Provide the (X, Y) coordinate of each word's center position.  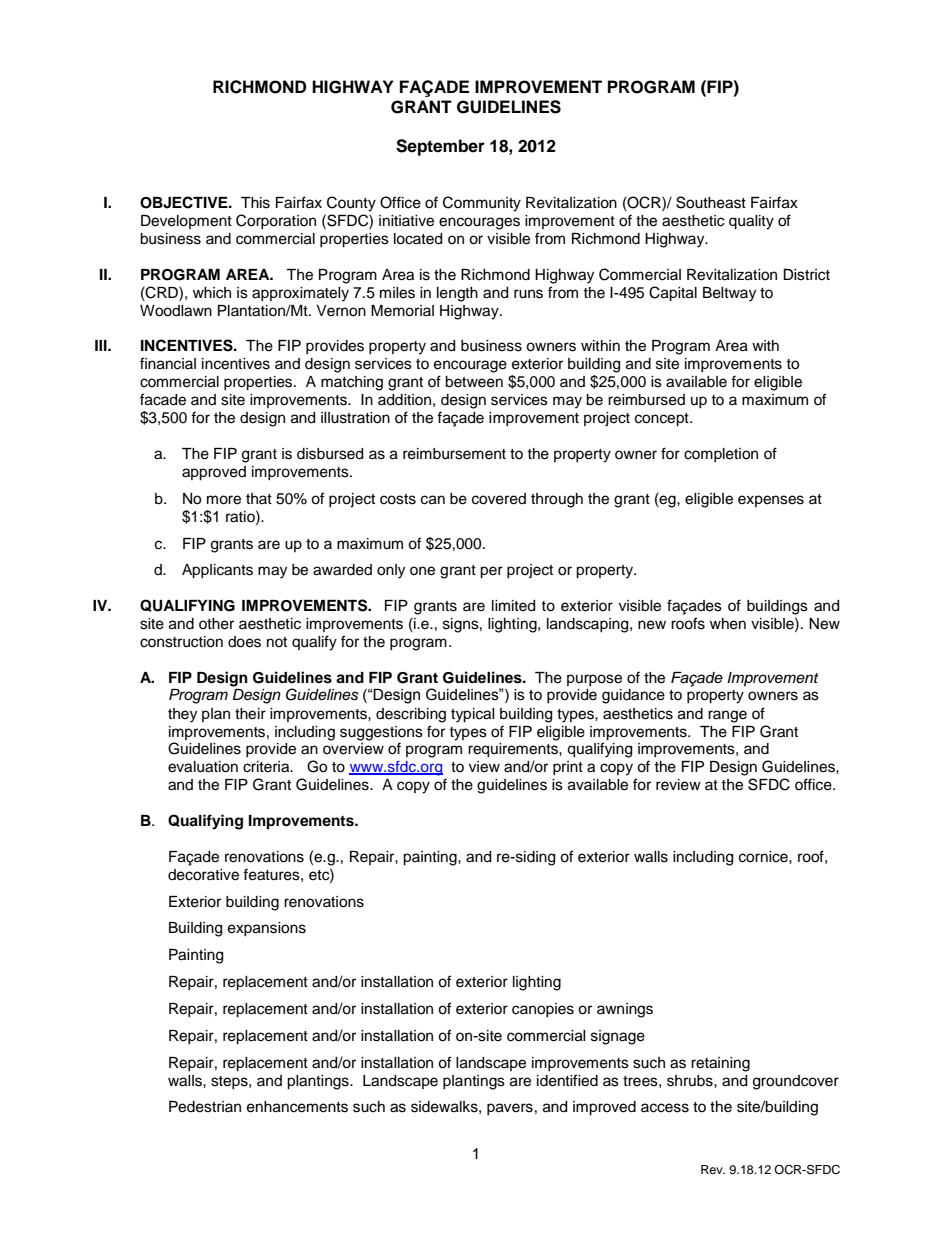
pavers (510, 1109)
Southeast (711, 202)
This (255, 203)
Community (482, 204)
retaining (720, 1064)
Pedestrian (205, 1107)
